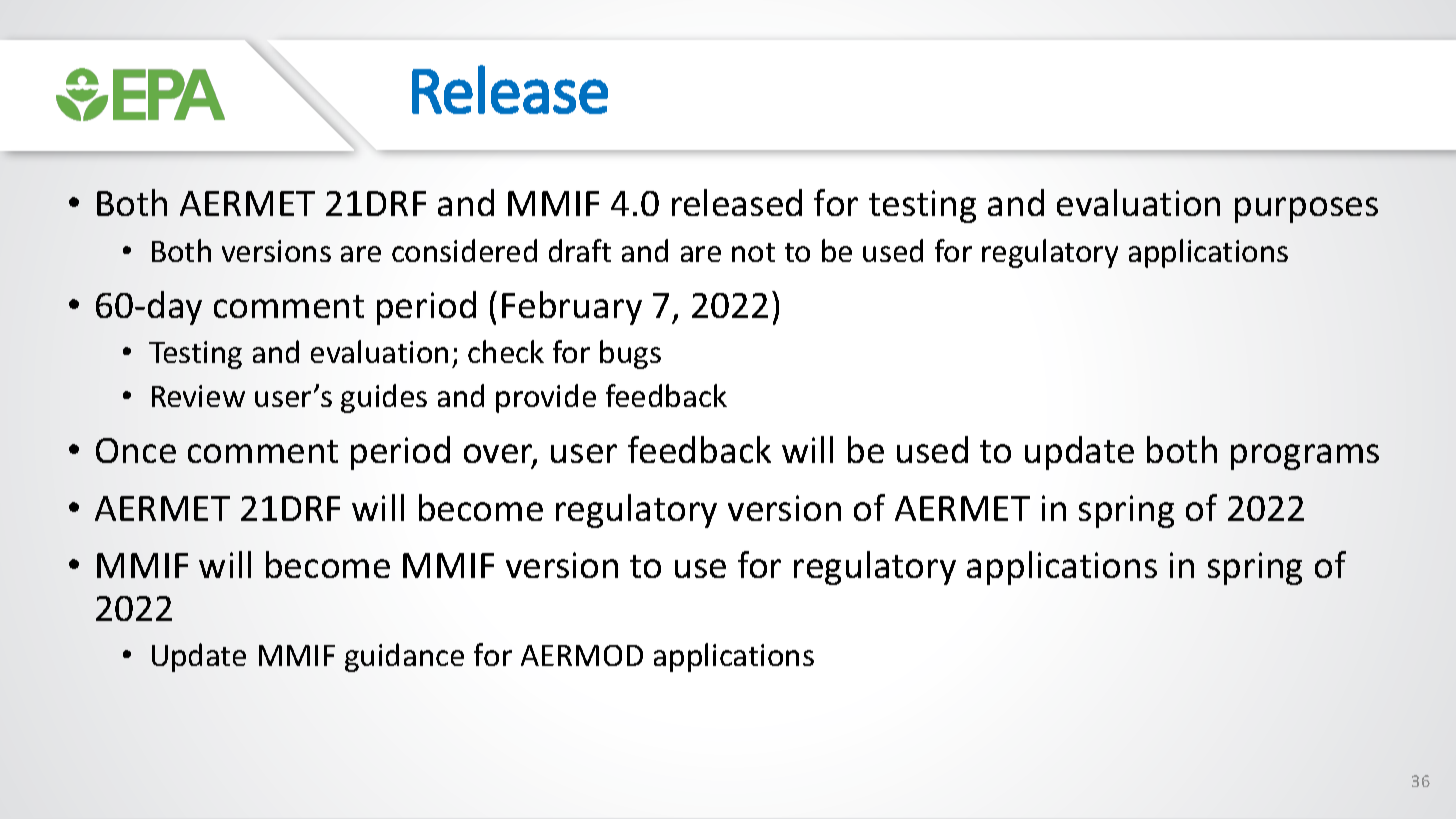 This document has width=1456, height=819. Describe the element at coordinates (404, 657) in the document. I see `guidance` at that location.
